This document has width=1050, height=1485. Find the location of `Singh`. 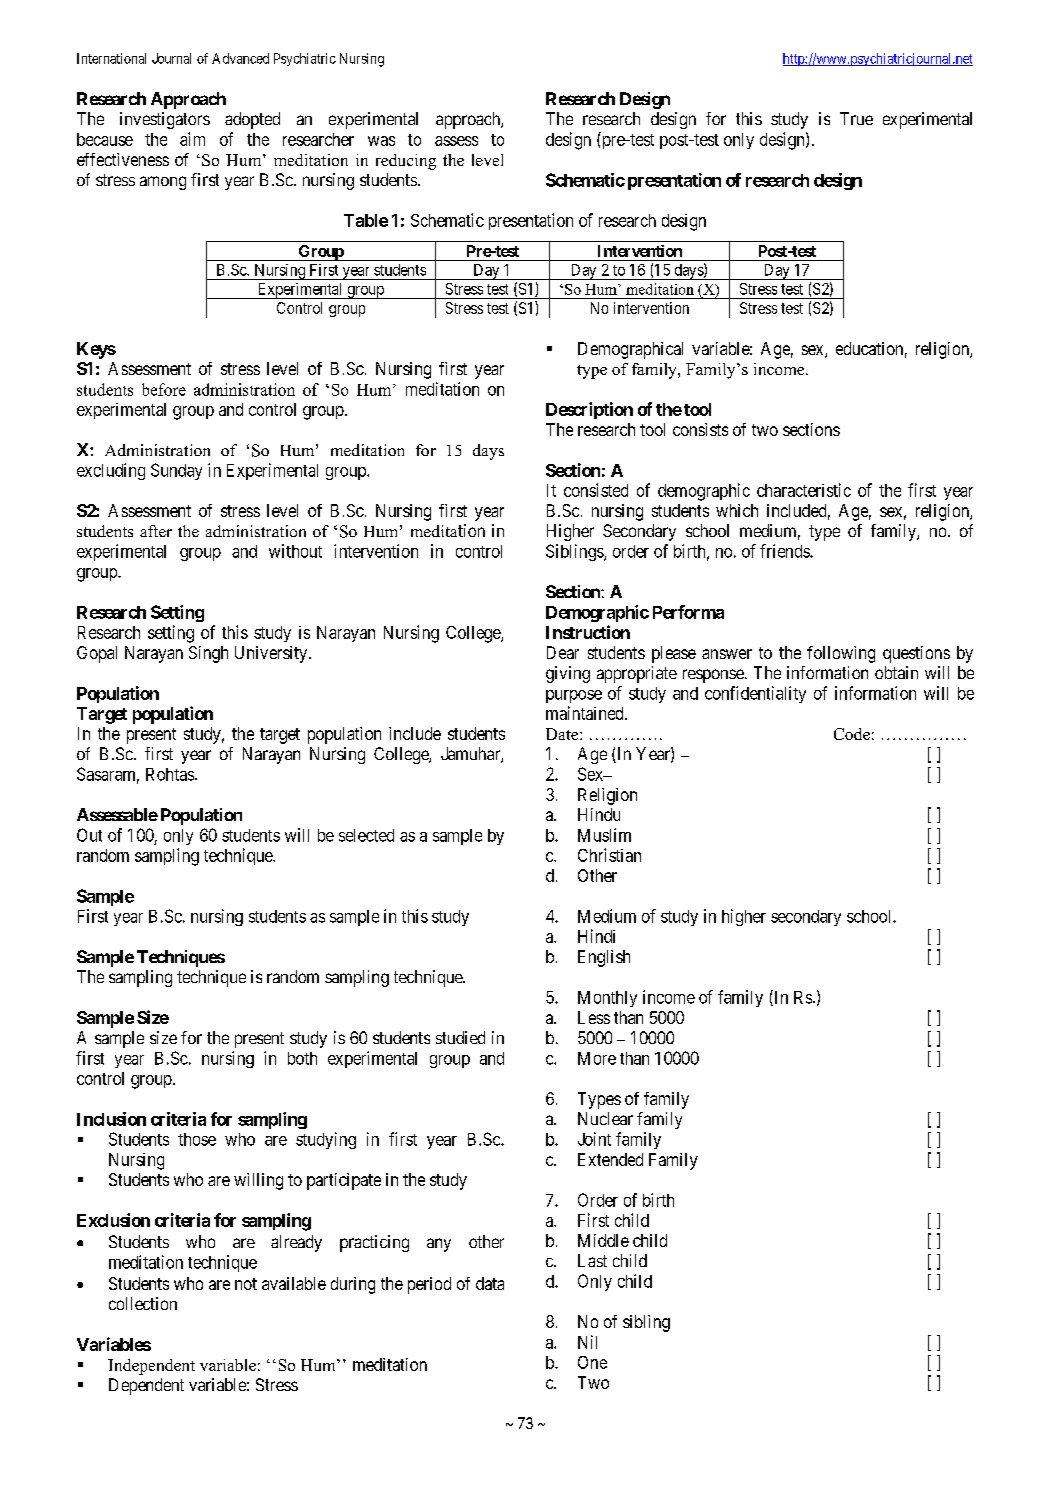

Singh is located at coordinates (208, 654).
